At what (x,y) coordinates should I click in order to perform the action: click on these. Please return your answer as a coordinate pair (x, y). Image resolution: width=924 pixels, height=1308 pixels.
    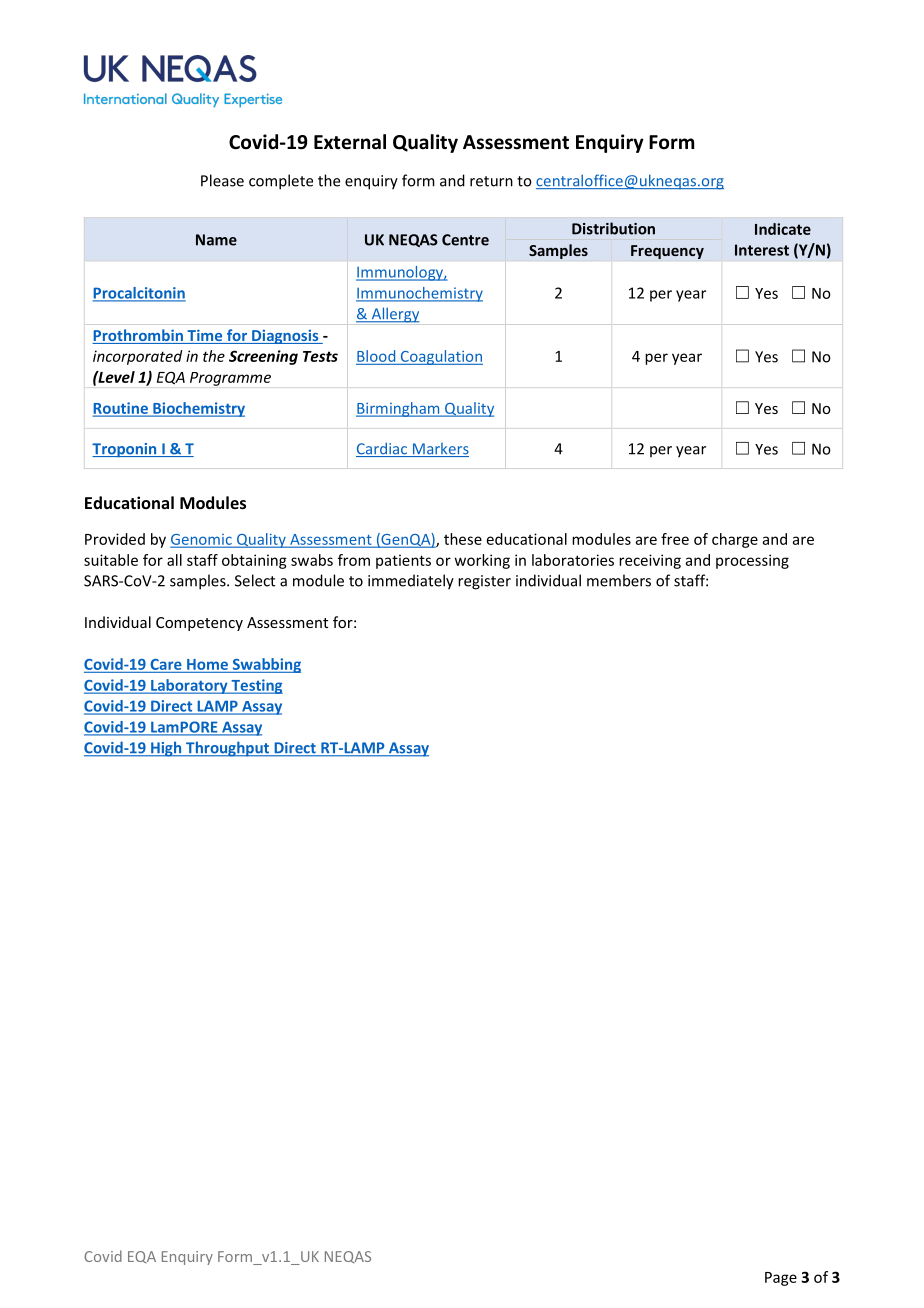
    Looking at the image, I should click on (463, 539).
